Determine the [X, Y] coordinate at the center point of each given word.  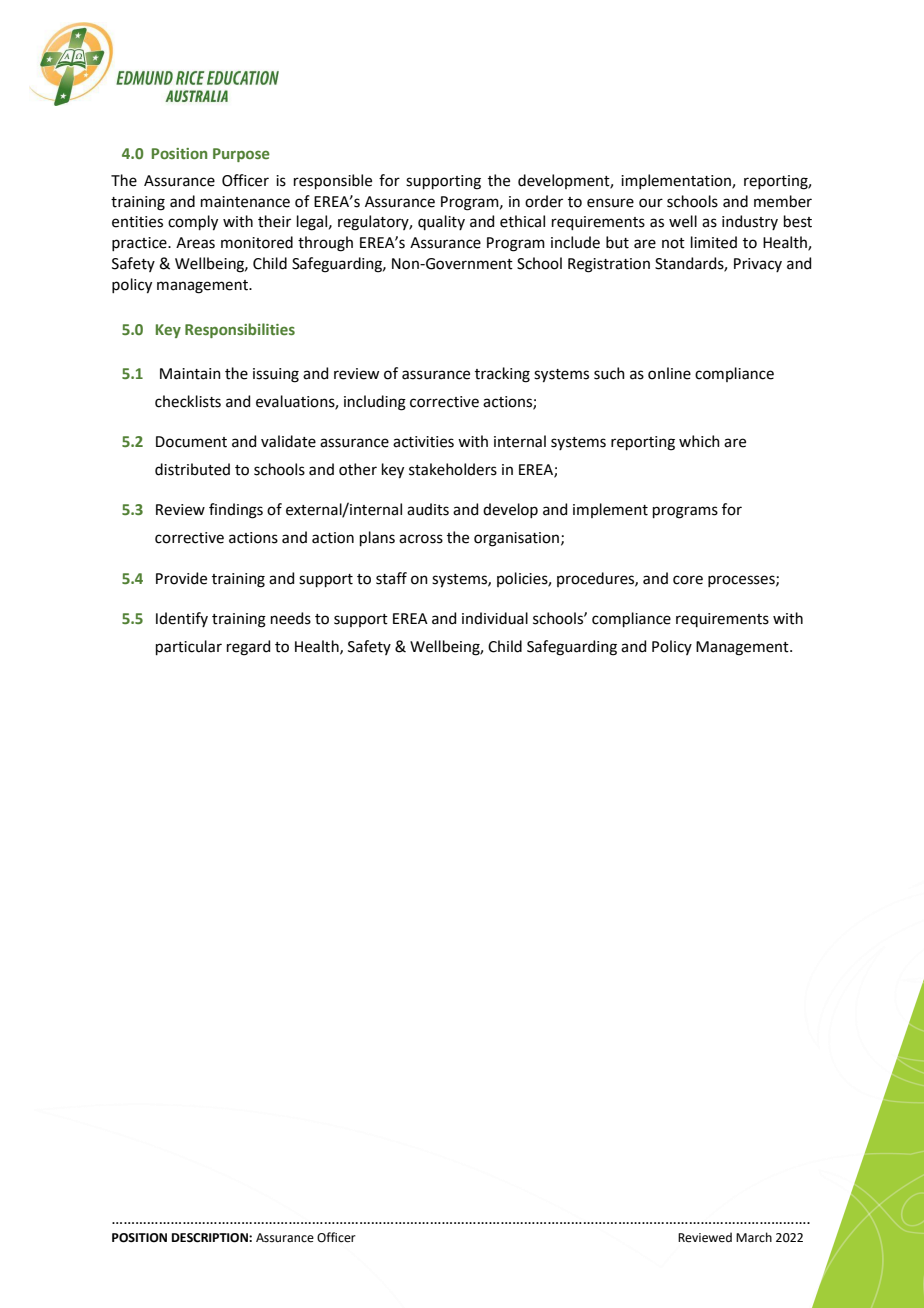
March [754, 1237]
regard [248, 648]
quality [441, 222]
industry [750, 222]
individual [495, 618]
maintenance [245, 202]
